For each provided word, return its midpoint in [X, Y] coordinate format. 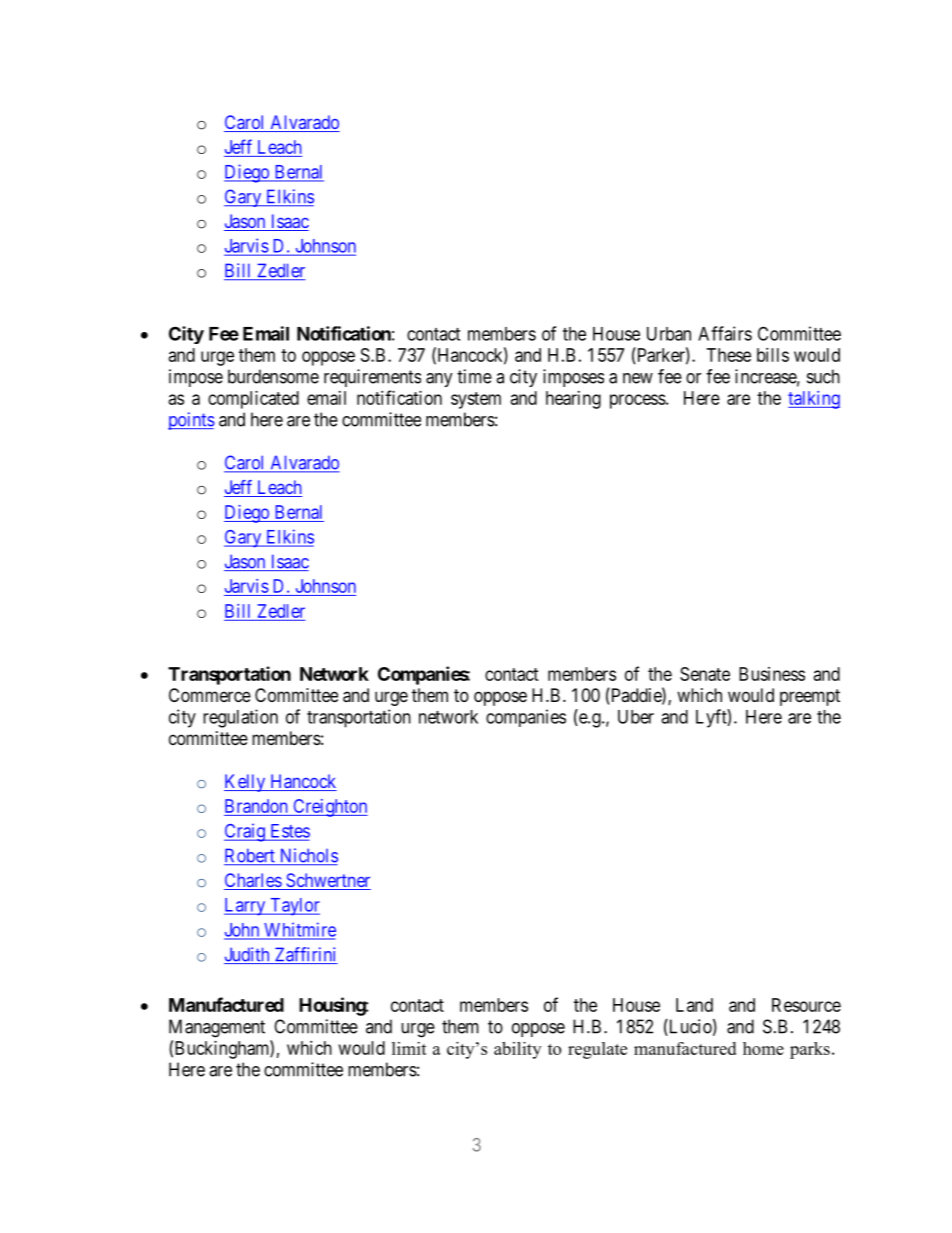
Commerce [210, 695]
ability [517, 1050]
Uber [636, 717]
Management [217, 1028]
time [474, 376]
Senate [705, 674]
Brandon [256, 806]
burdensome [273, 376]
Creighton [329, 808]
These [729, 355]
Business [772, 674]
